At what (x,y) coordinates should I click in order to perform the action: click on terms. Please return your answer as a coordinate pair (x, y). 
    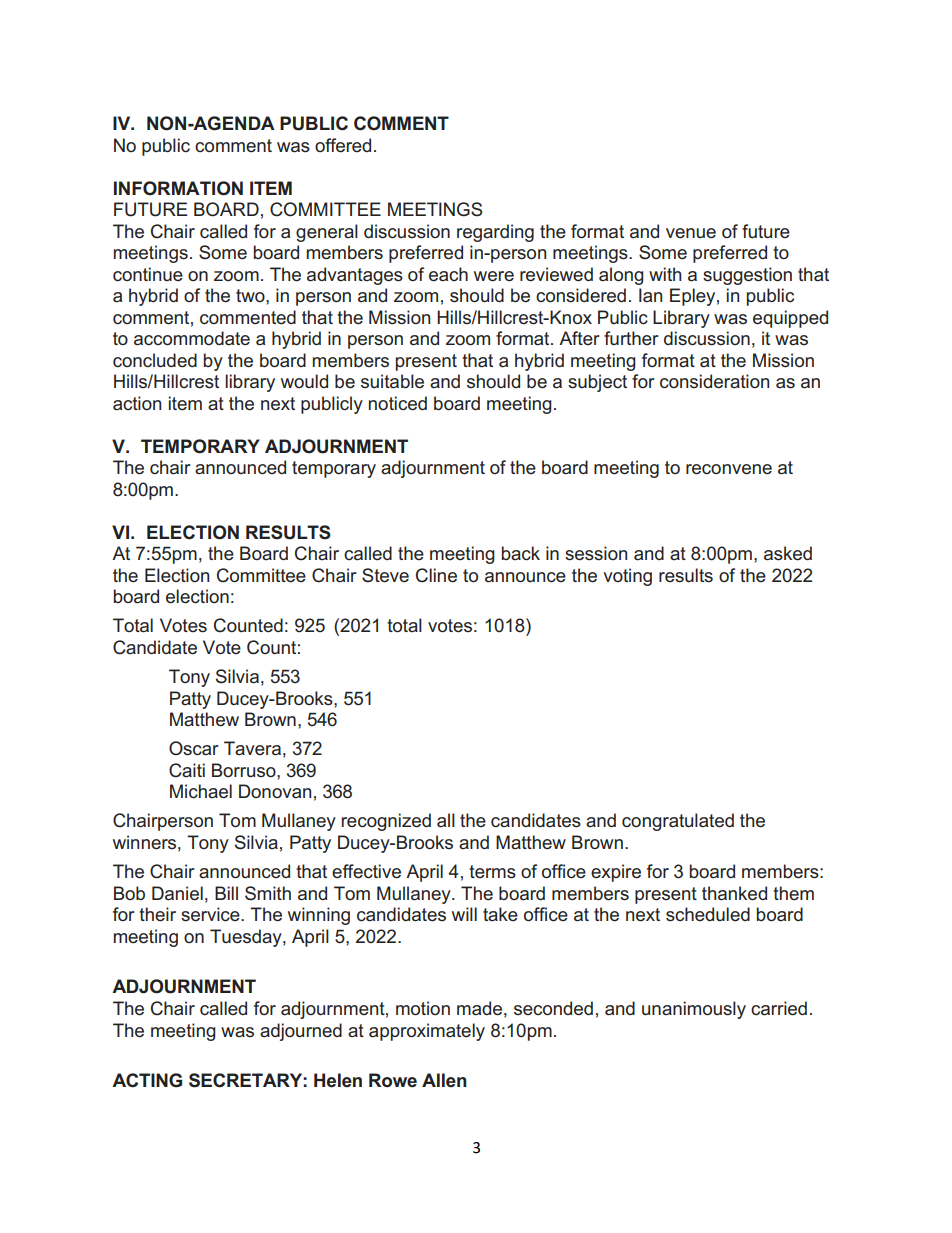
    Looking at the image, I should click on (492, 872).
